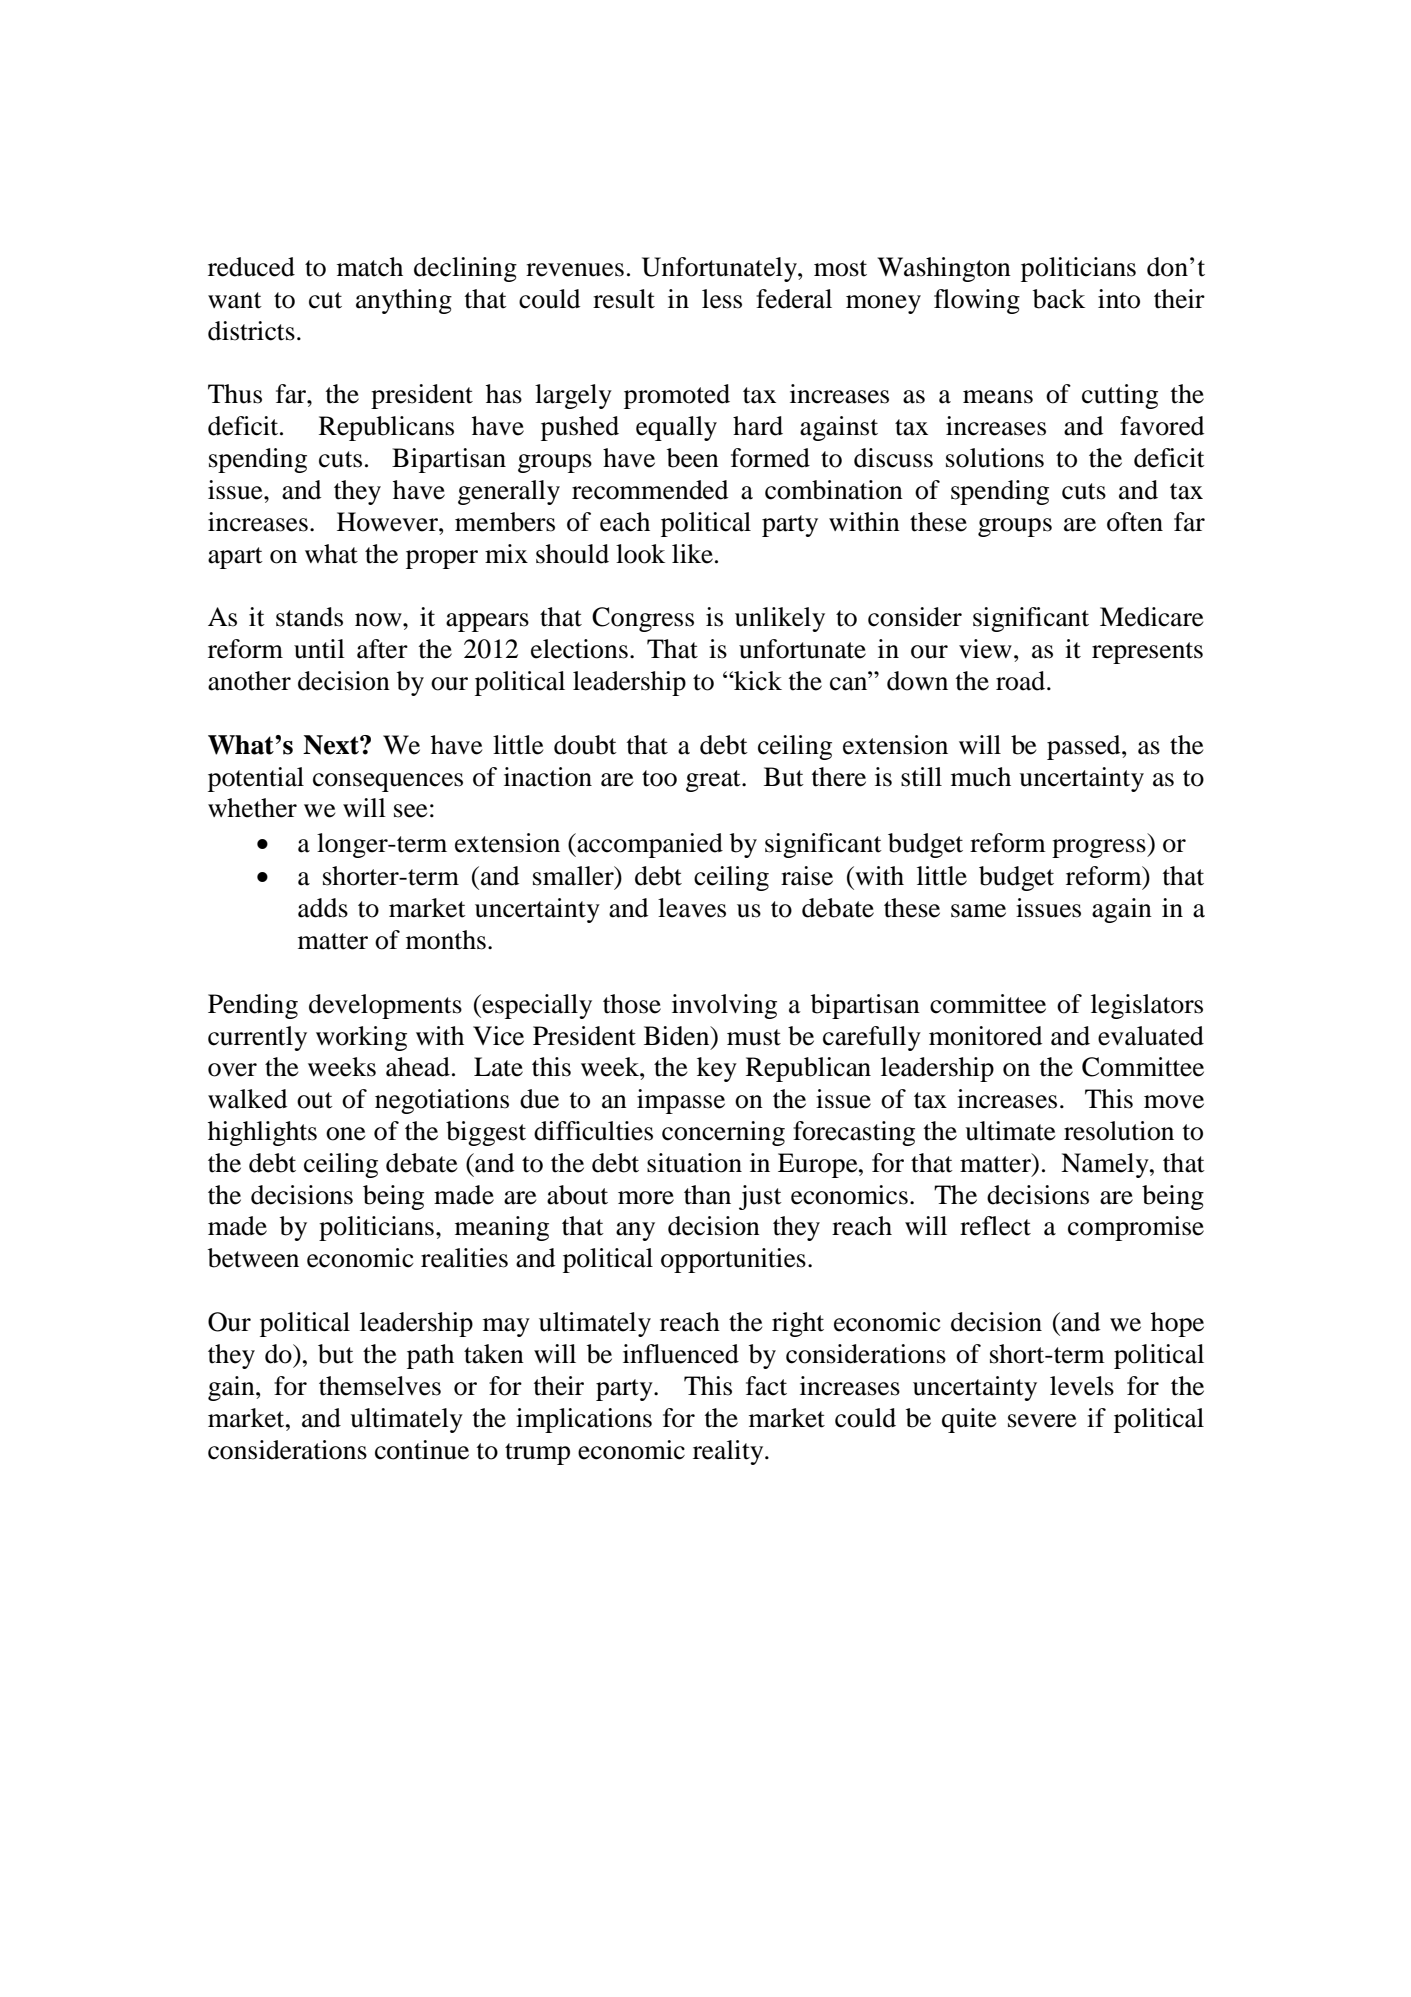  What do you see at coordinates (649, 845) in the image?
I see `accompanied` at bounding box center [649, 845].
